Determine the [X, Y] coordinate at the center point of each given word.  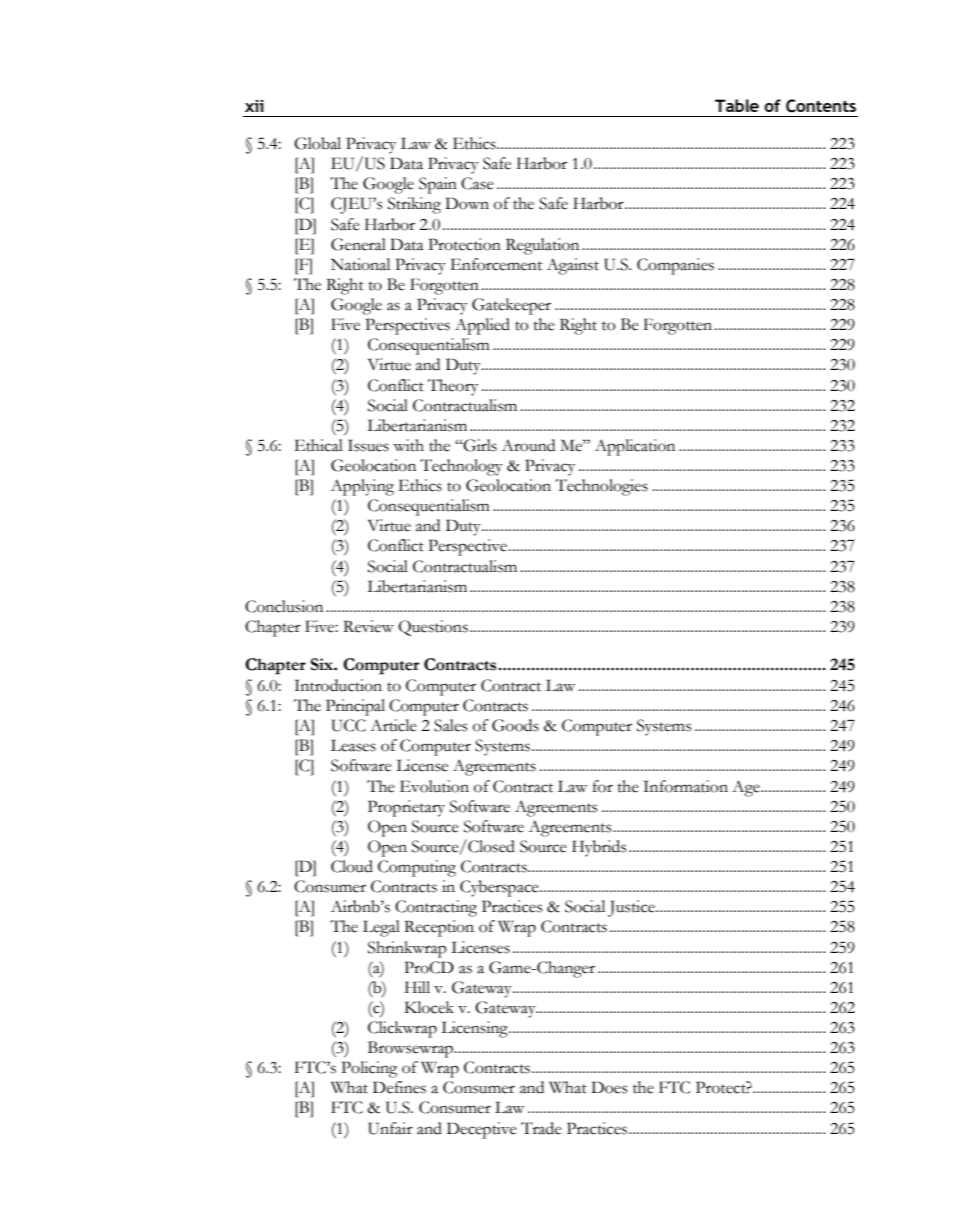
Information [686, 786]
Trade [541, 1128]
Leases [353, 745]
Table [737, 105]
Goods [515, 725]
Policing [369, 1069]
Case [477, 183]
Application [635, 447]
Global [317, 143]
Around [528, 445]
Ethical [318, 445]
